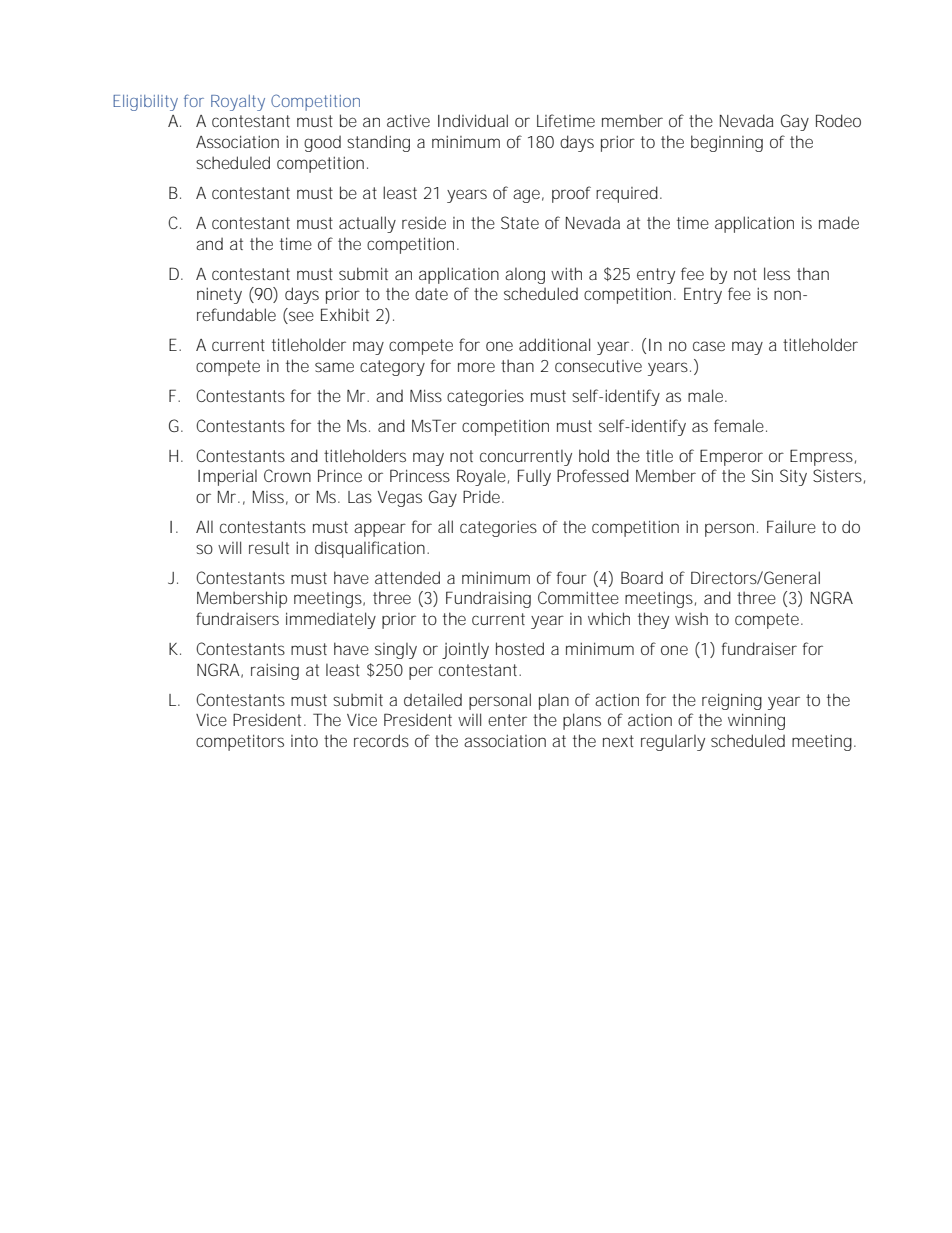  Describe the element at coordinates (791, 526) in the screenshot. I see `Failure` at that location.
